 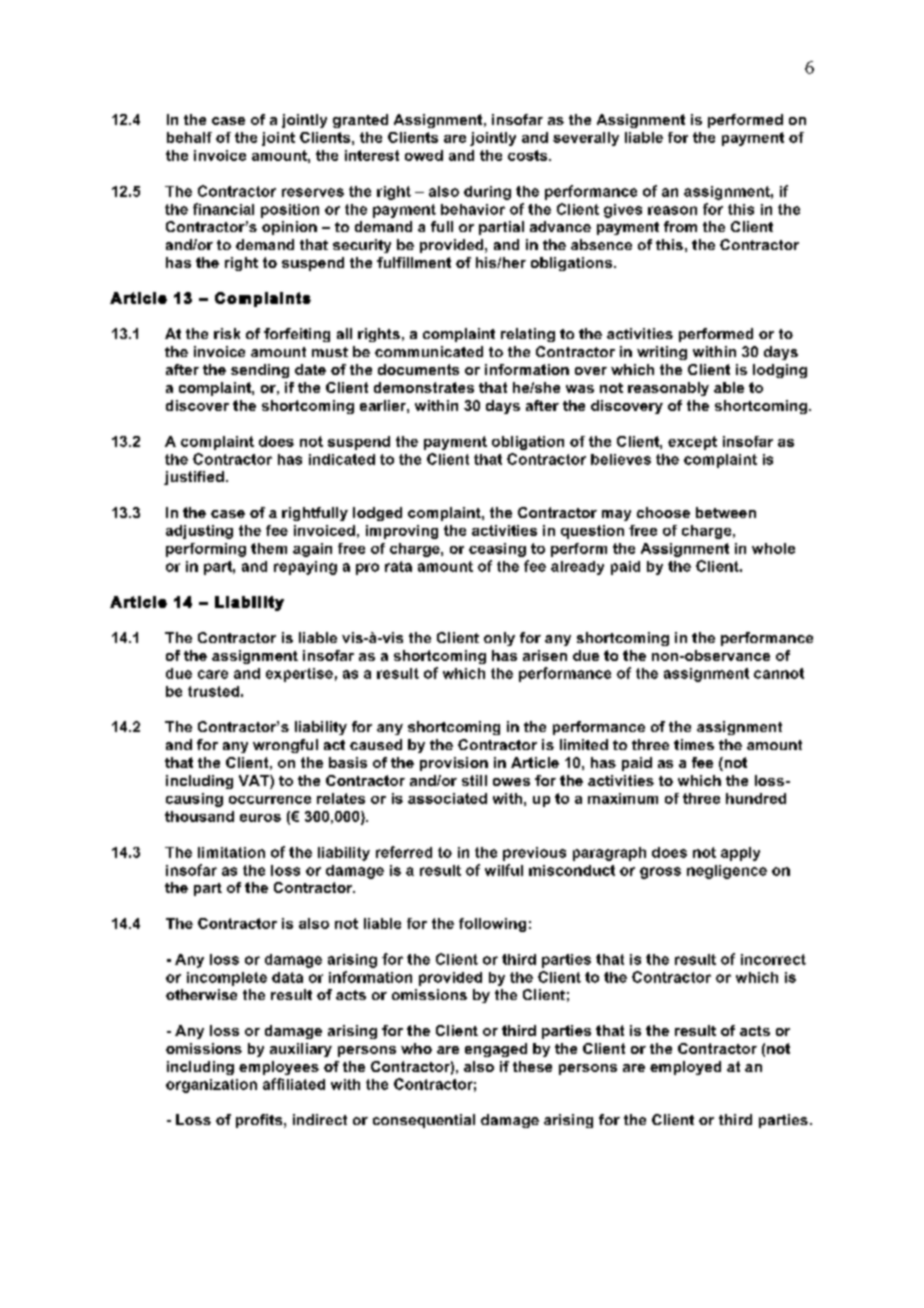 I want to click on costs, so click(x=529, y=155).
